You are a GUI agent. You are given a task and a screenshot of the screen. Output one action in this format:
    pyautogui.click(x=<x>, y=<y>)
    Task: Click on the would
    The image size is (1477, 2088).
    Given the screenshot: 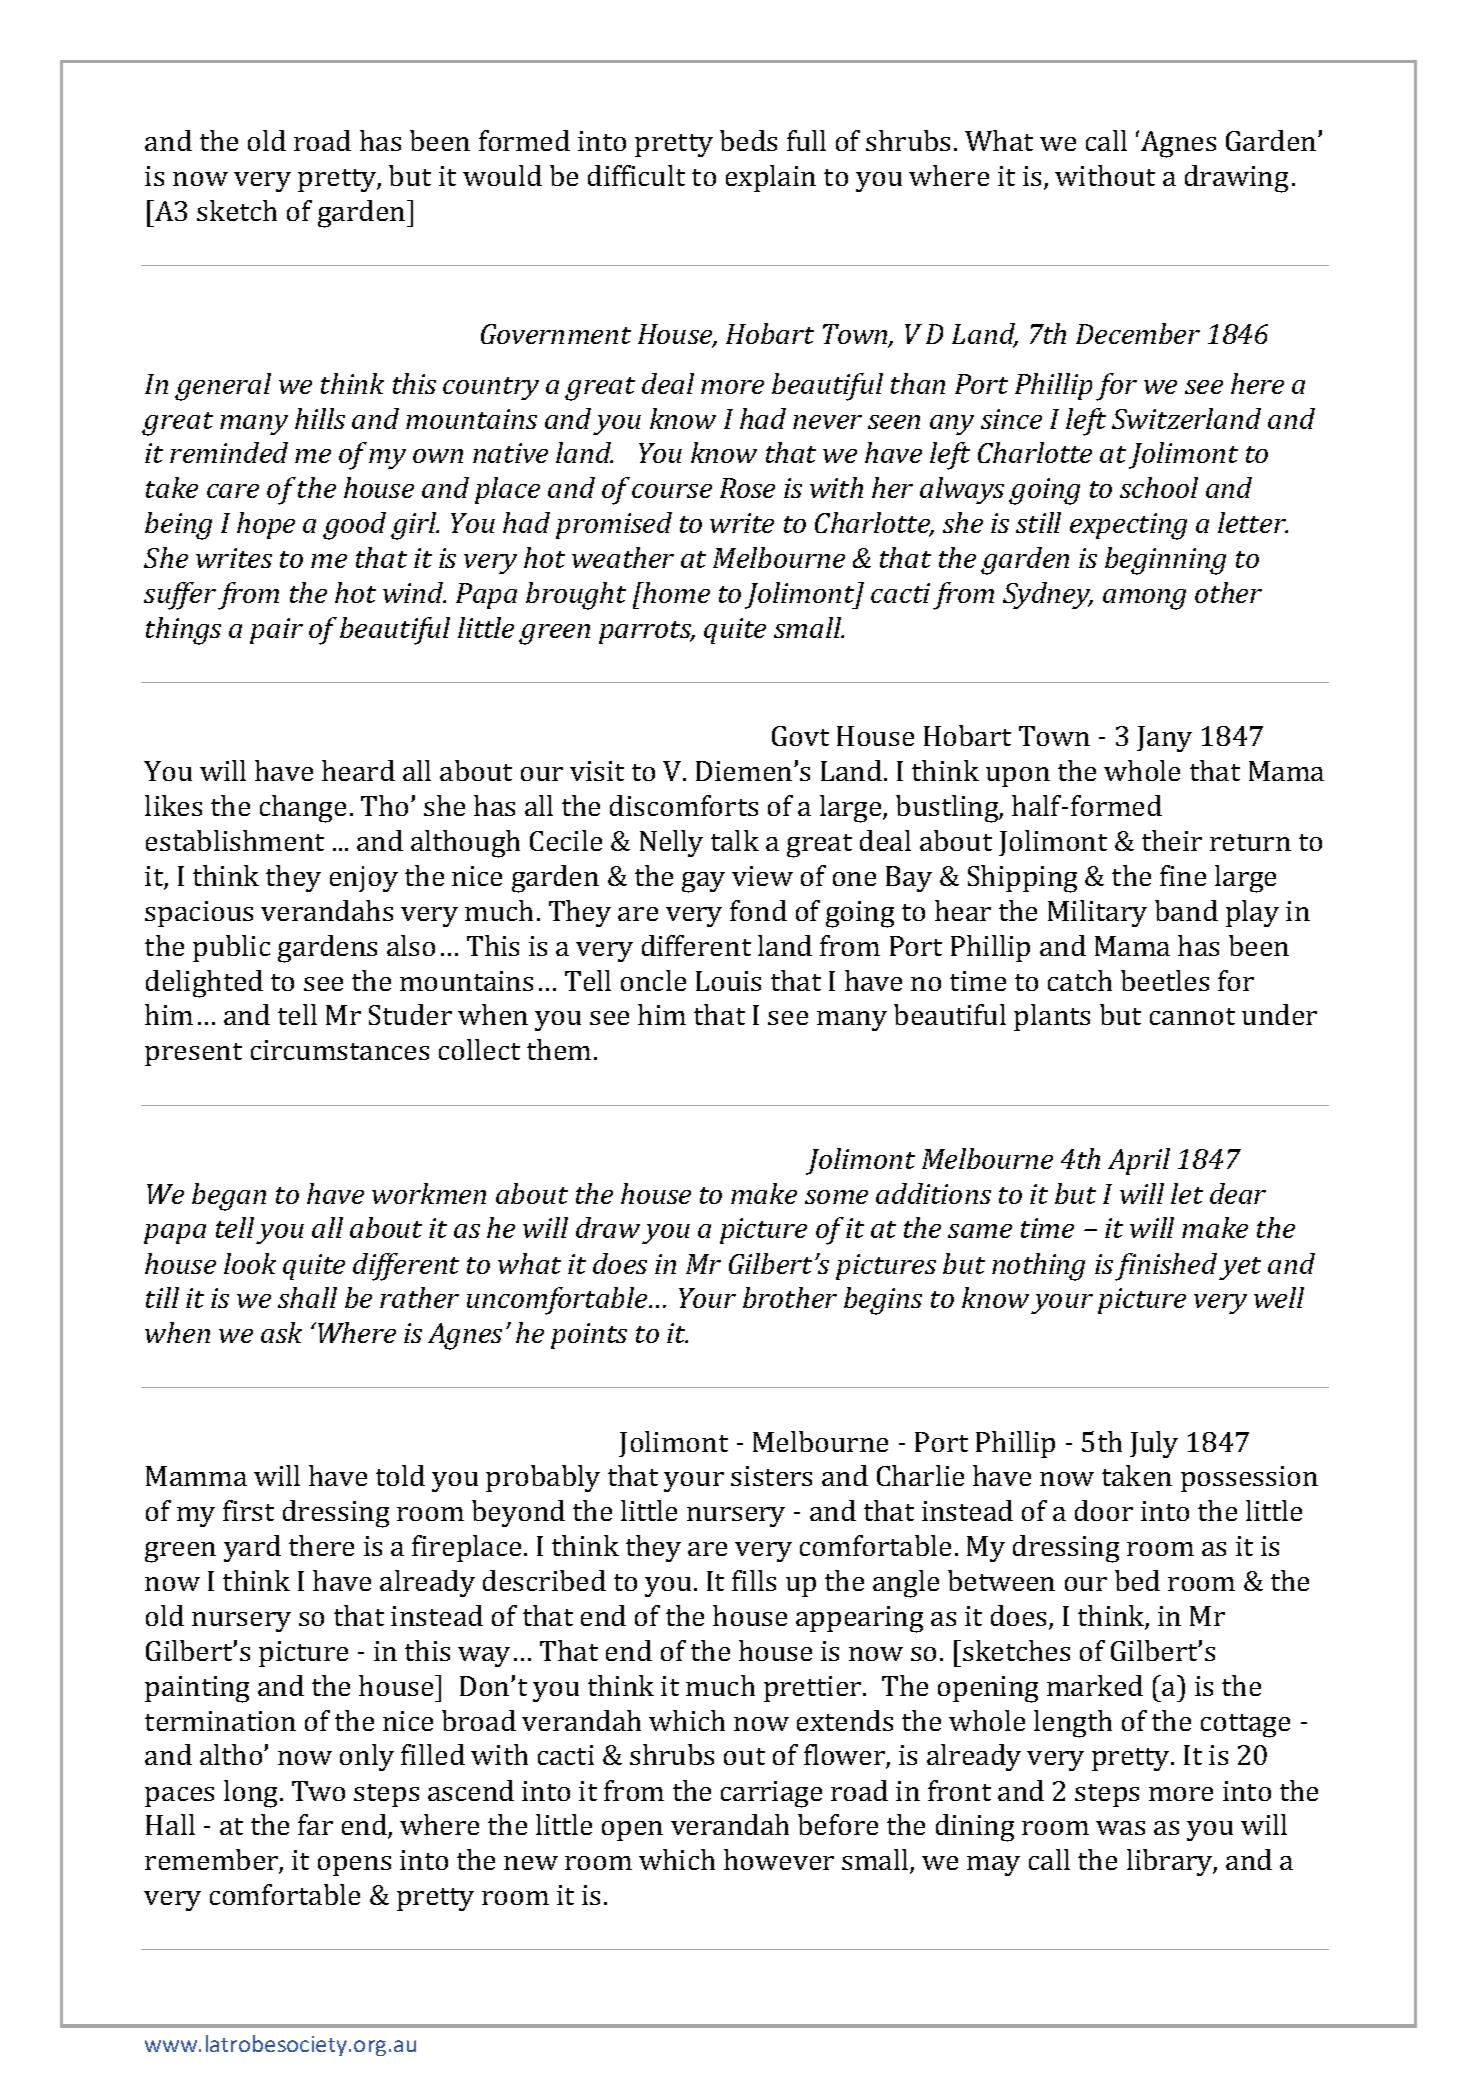 What is the action you would take?
    pyautogui.click(x=502, y=175)
